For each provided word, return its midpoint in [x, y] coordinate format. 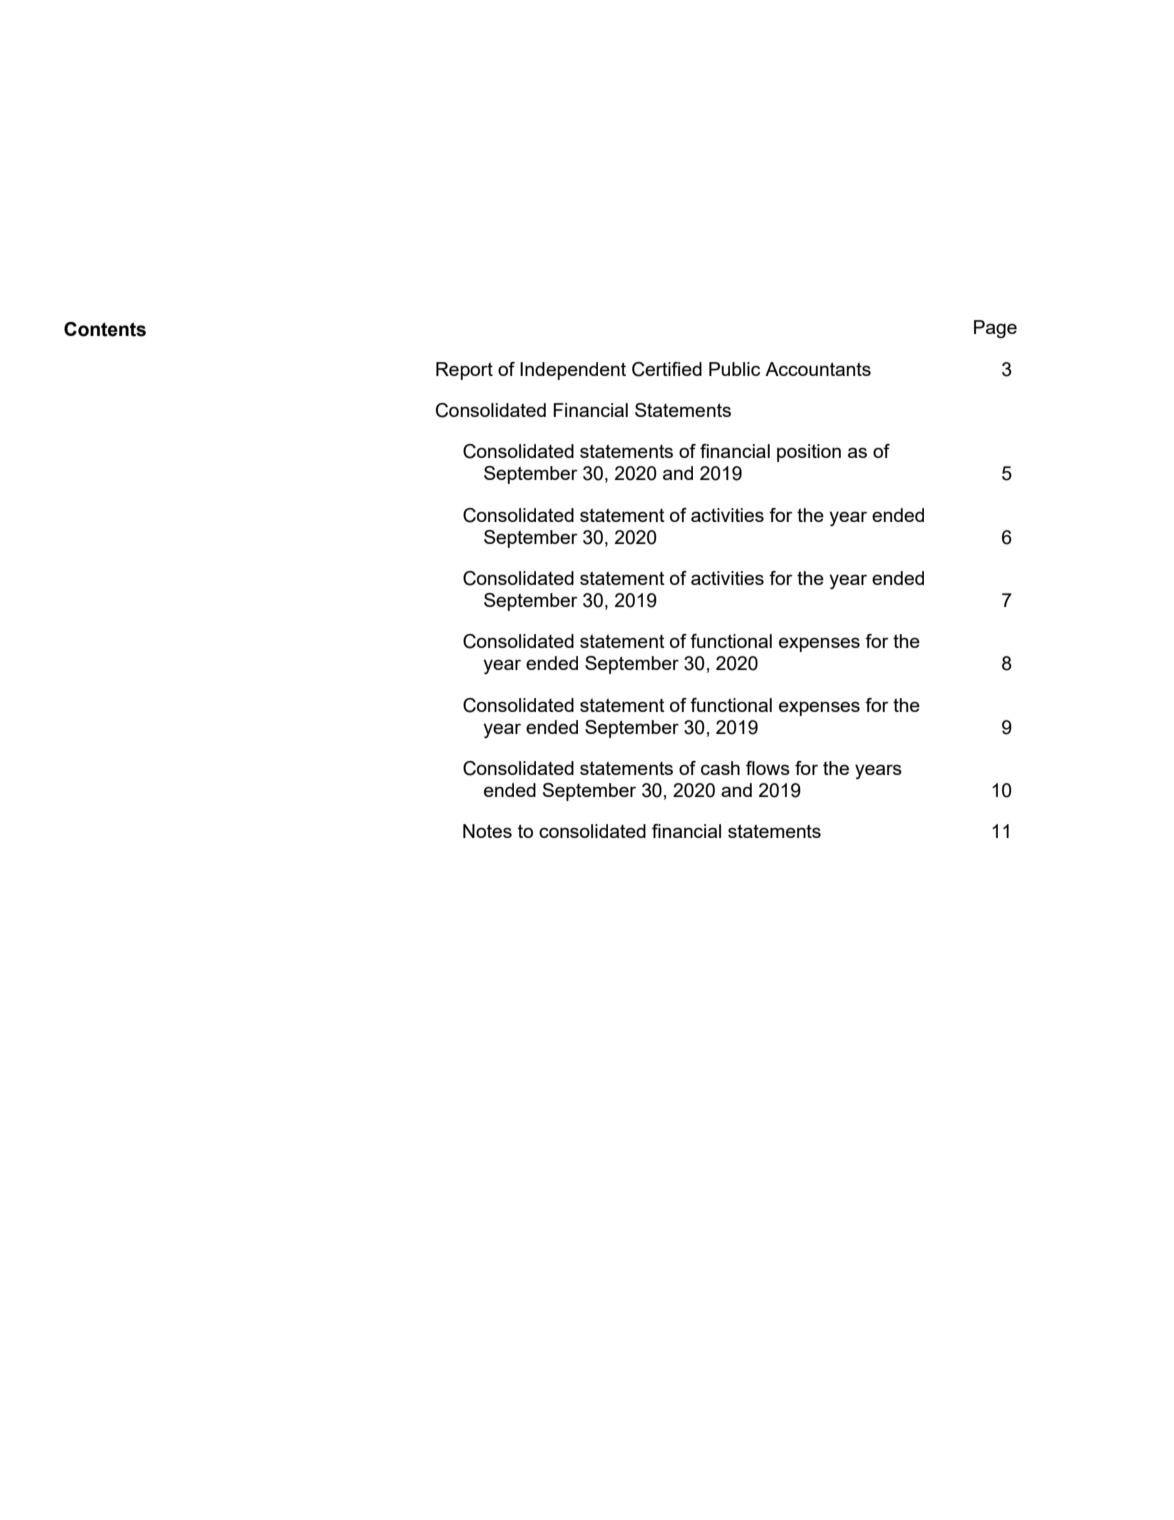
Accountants [818, 369]
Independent [573, 371]
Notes [487, 831]
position [809, 453]
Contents [105, 329]
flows [768, 768]
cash [720, 768]
